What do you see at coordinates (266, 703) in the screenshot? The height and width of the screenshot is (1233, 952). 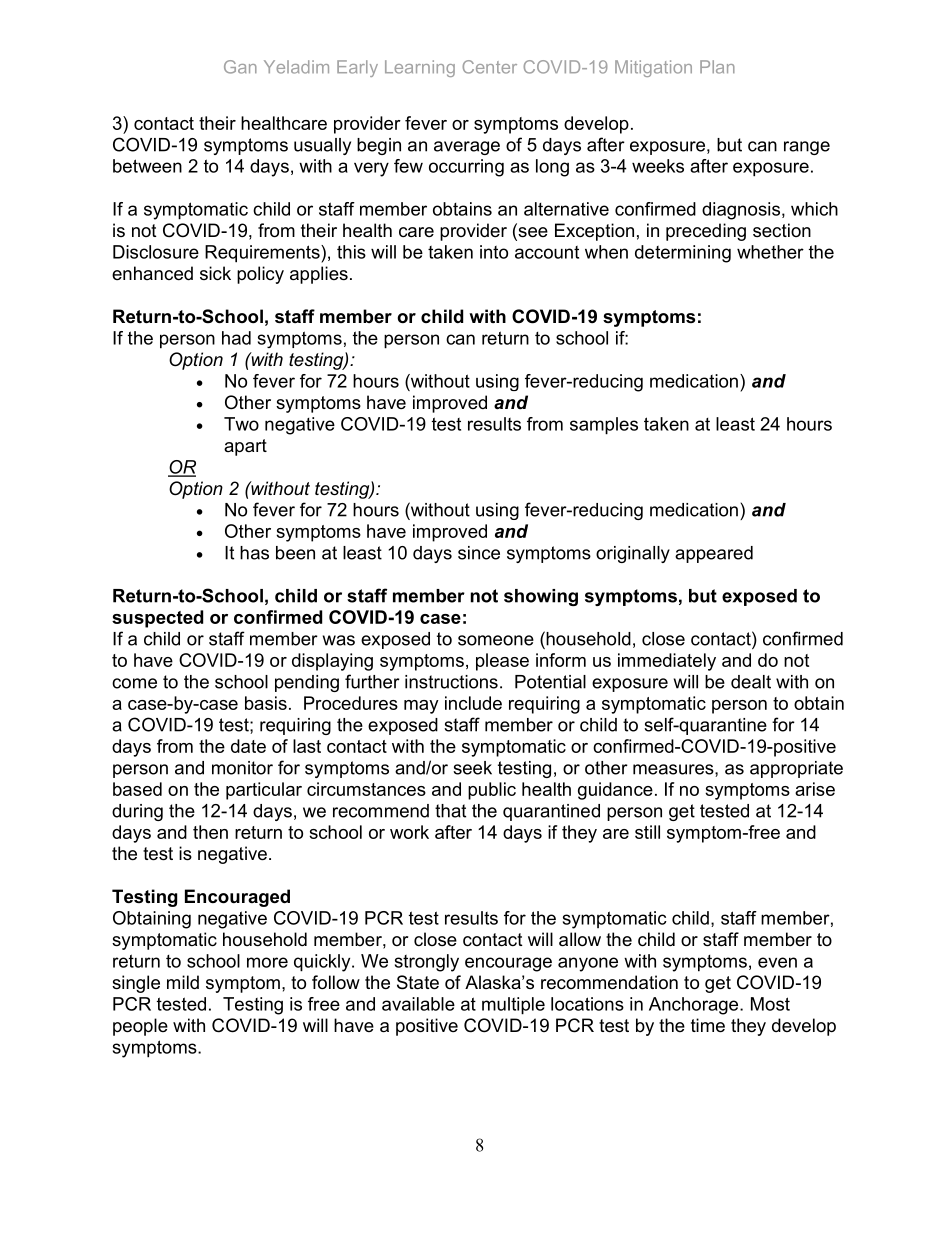 I see `basis` at bounding box center [266, 703].
